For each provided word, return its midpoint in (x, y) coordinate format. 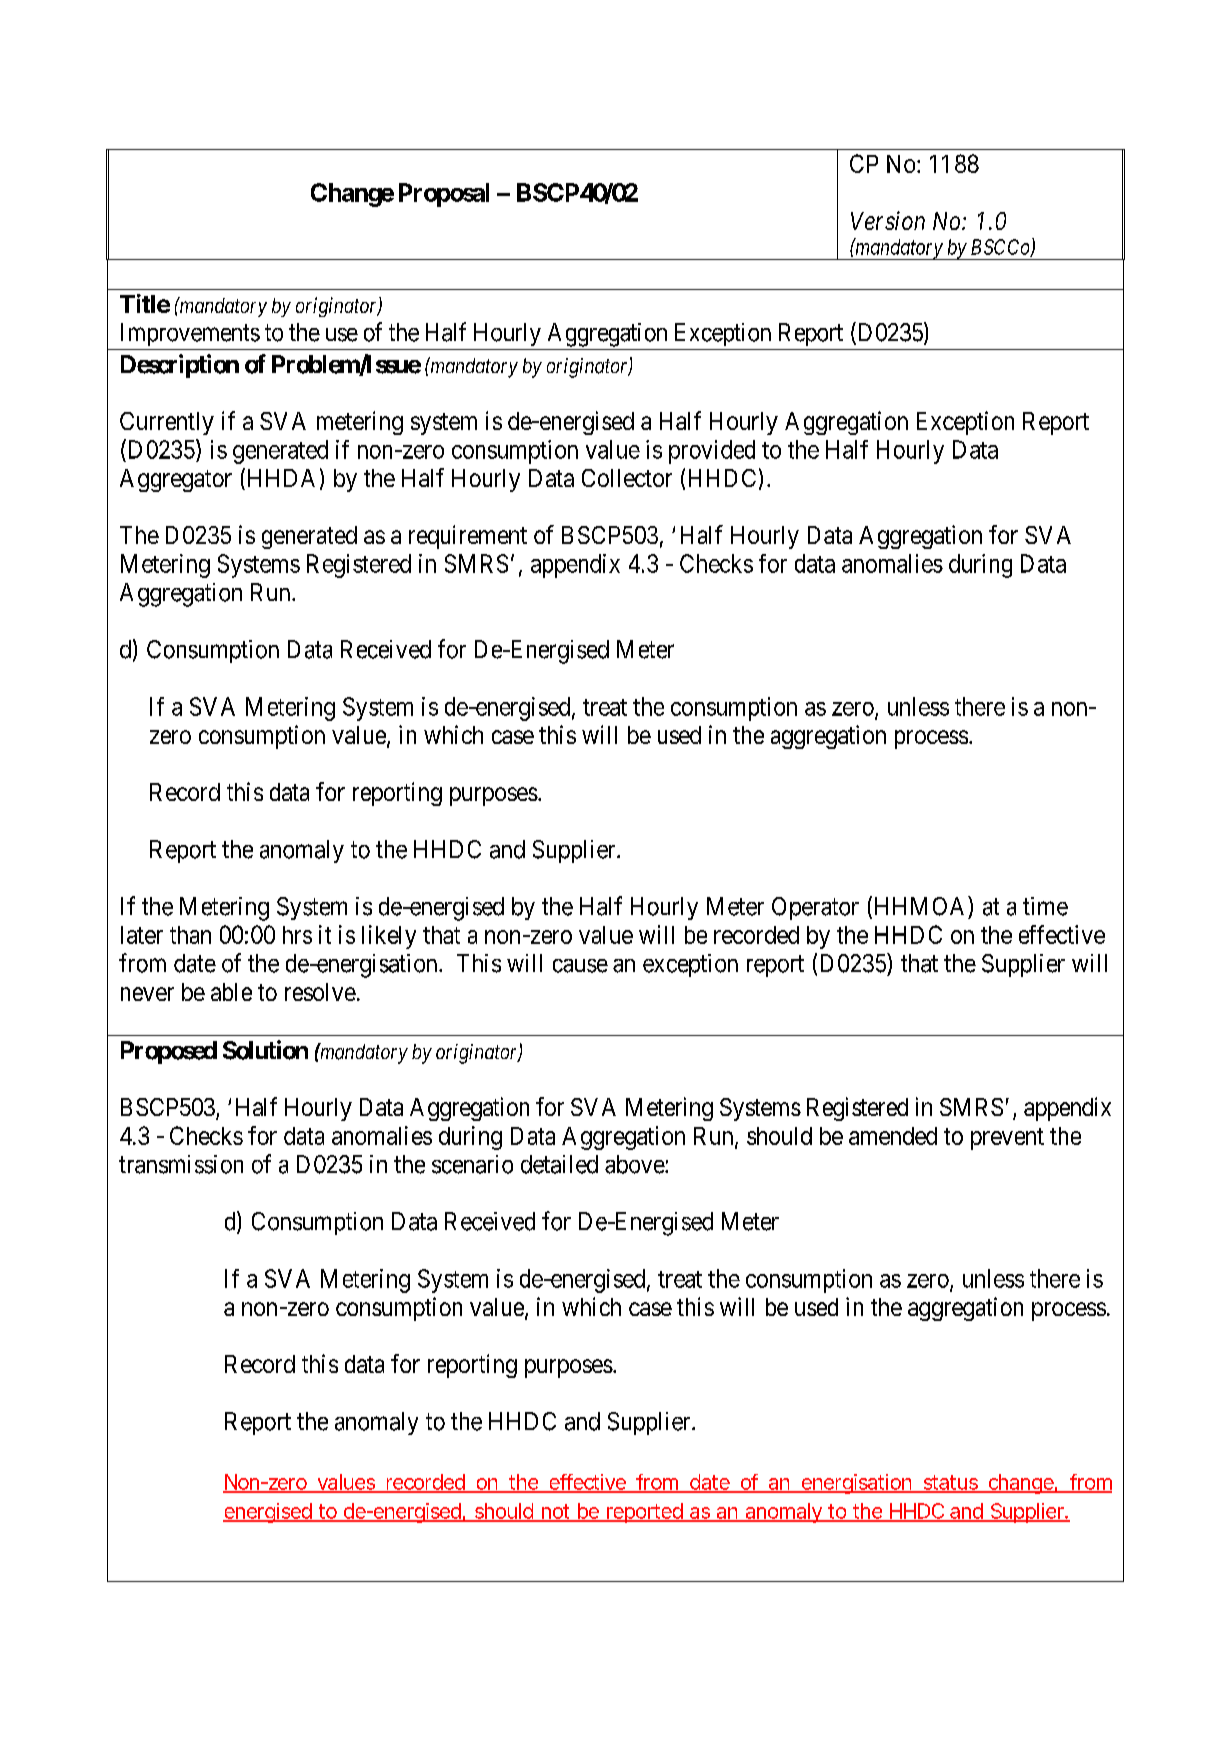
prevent (1007, 1139)
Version (888, 220)
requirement (468, 537)
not (556, 1512)
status (951, 1483)
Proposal (444, 195)
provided (712, 452)
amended (893, 1136)
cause (580, 966)
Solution (265, 1050)
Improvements (190, 334)
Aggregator (176, 480)
